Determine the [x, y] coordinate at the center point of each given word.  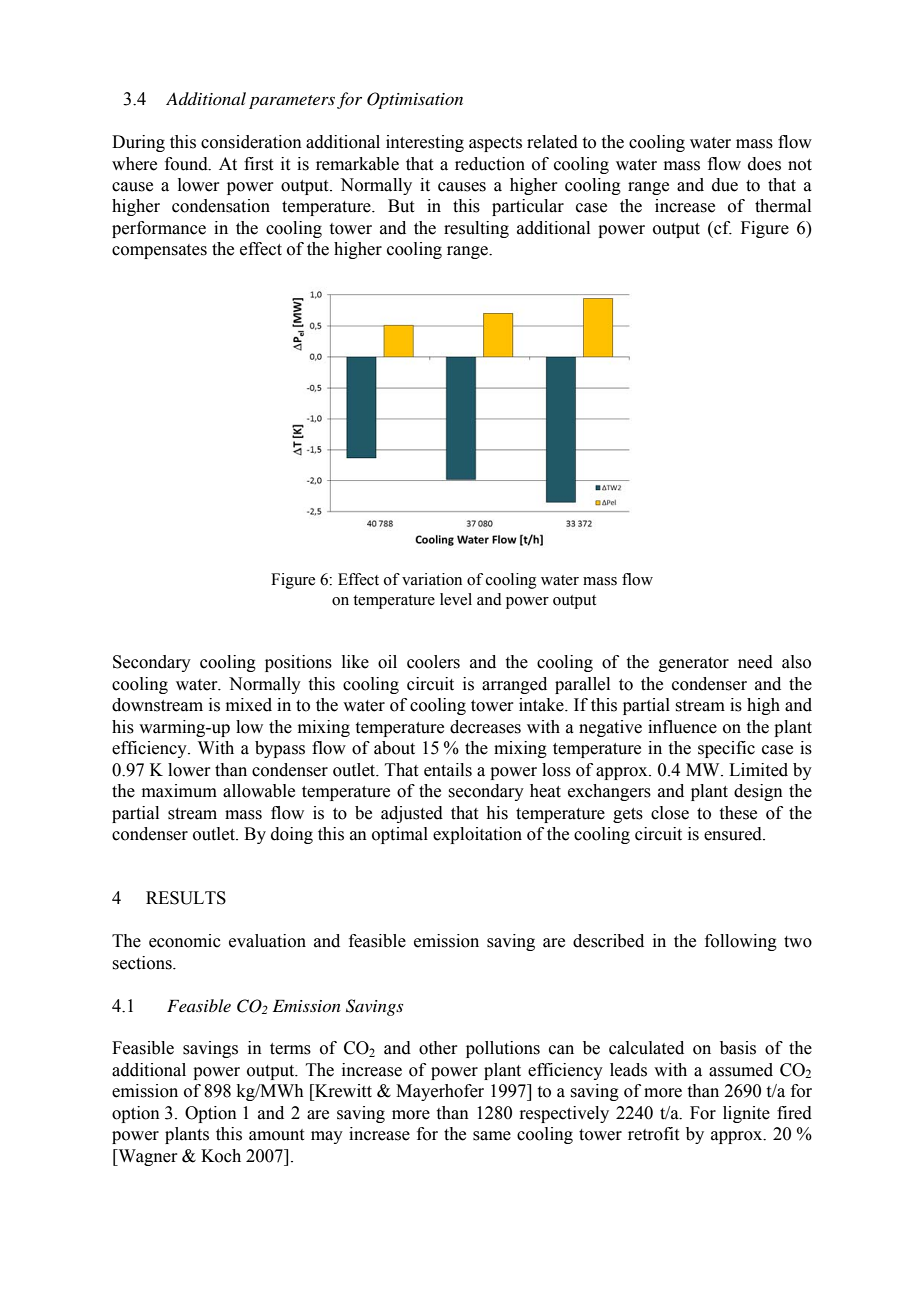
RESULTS [186, 898]
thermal [783, 206]
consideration [251, 142]
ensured [734, 834]
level [456, 599]
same [492, 1136]
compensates [159, 251]
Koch [221, 1156]
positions [298, 663]
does [764, 164]
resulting [476, 229]
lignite [746, 1114]
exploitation [477, 835]
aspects [495, 144]
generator [694, 664]
